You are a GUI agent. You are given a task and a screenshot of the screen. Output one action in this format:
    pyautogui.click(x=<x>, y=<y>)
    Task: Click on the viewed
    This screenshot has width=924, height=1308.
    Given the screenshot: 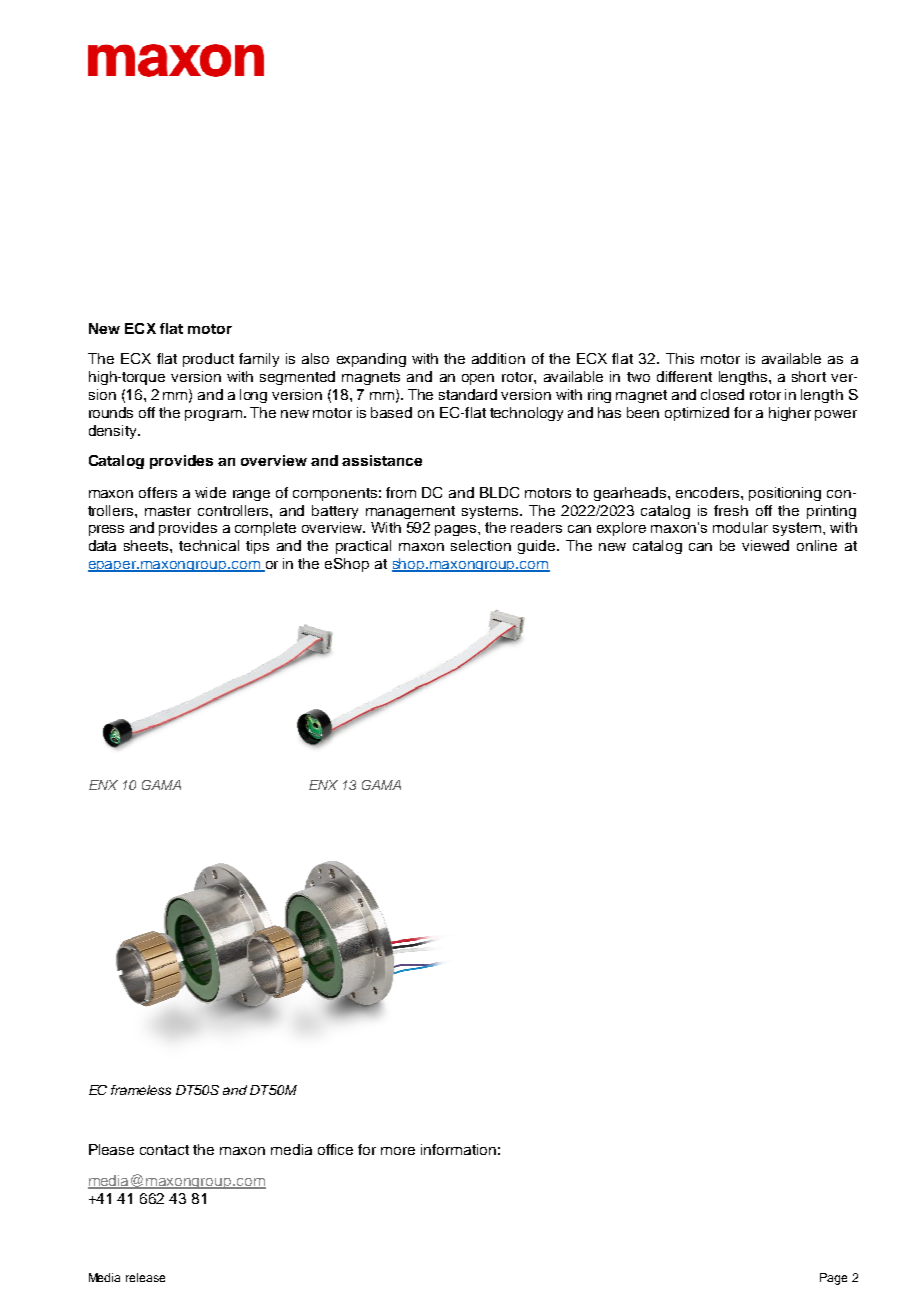 What is the action you would take?
    pyautogui.click(x=765, y=545)
